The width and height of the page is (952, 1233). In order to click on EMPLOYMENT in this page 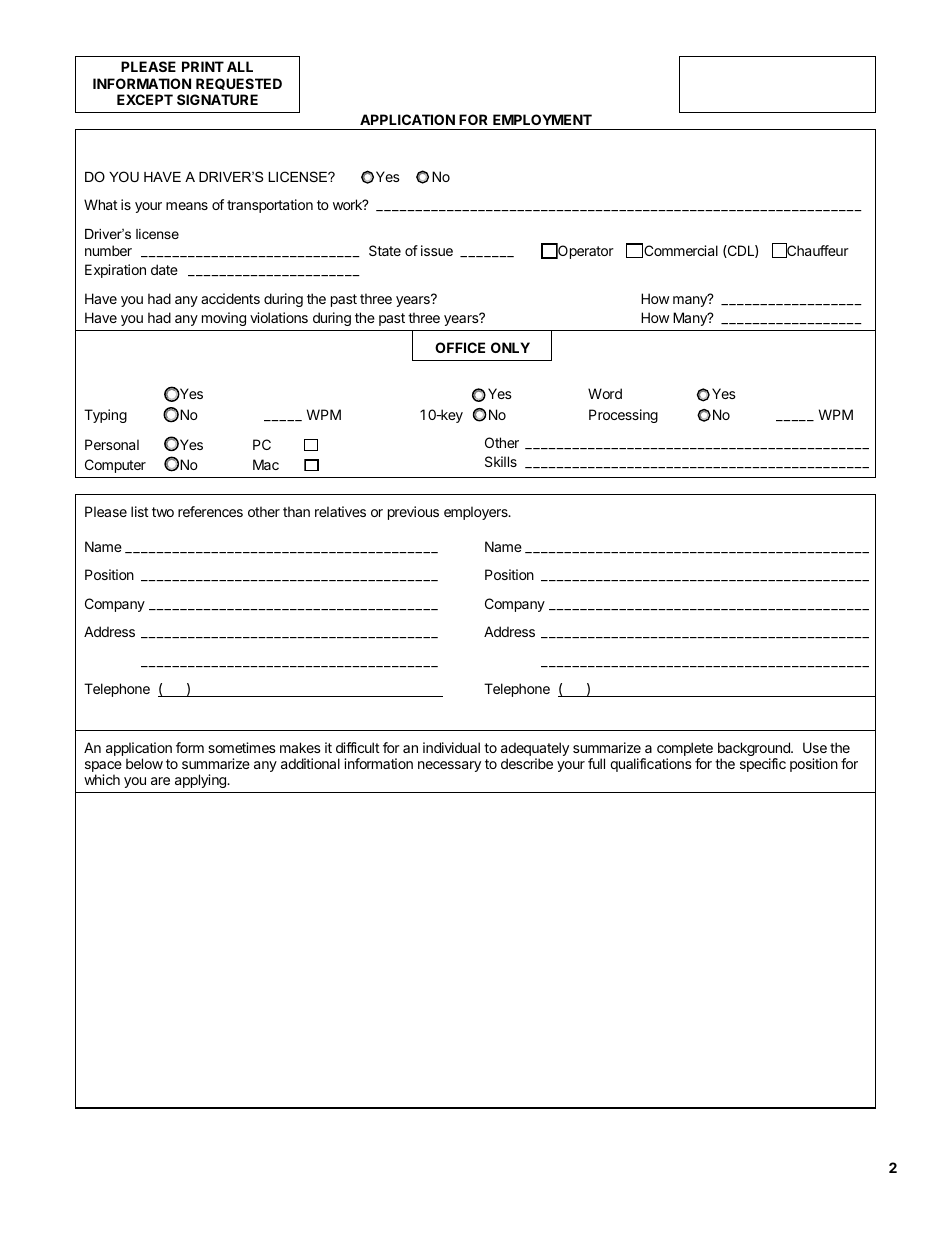, I will do `click(542, 119)`.
